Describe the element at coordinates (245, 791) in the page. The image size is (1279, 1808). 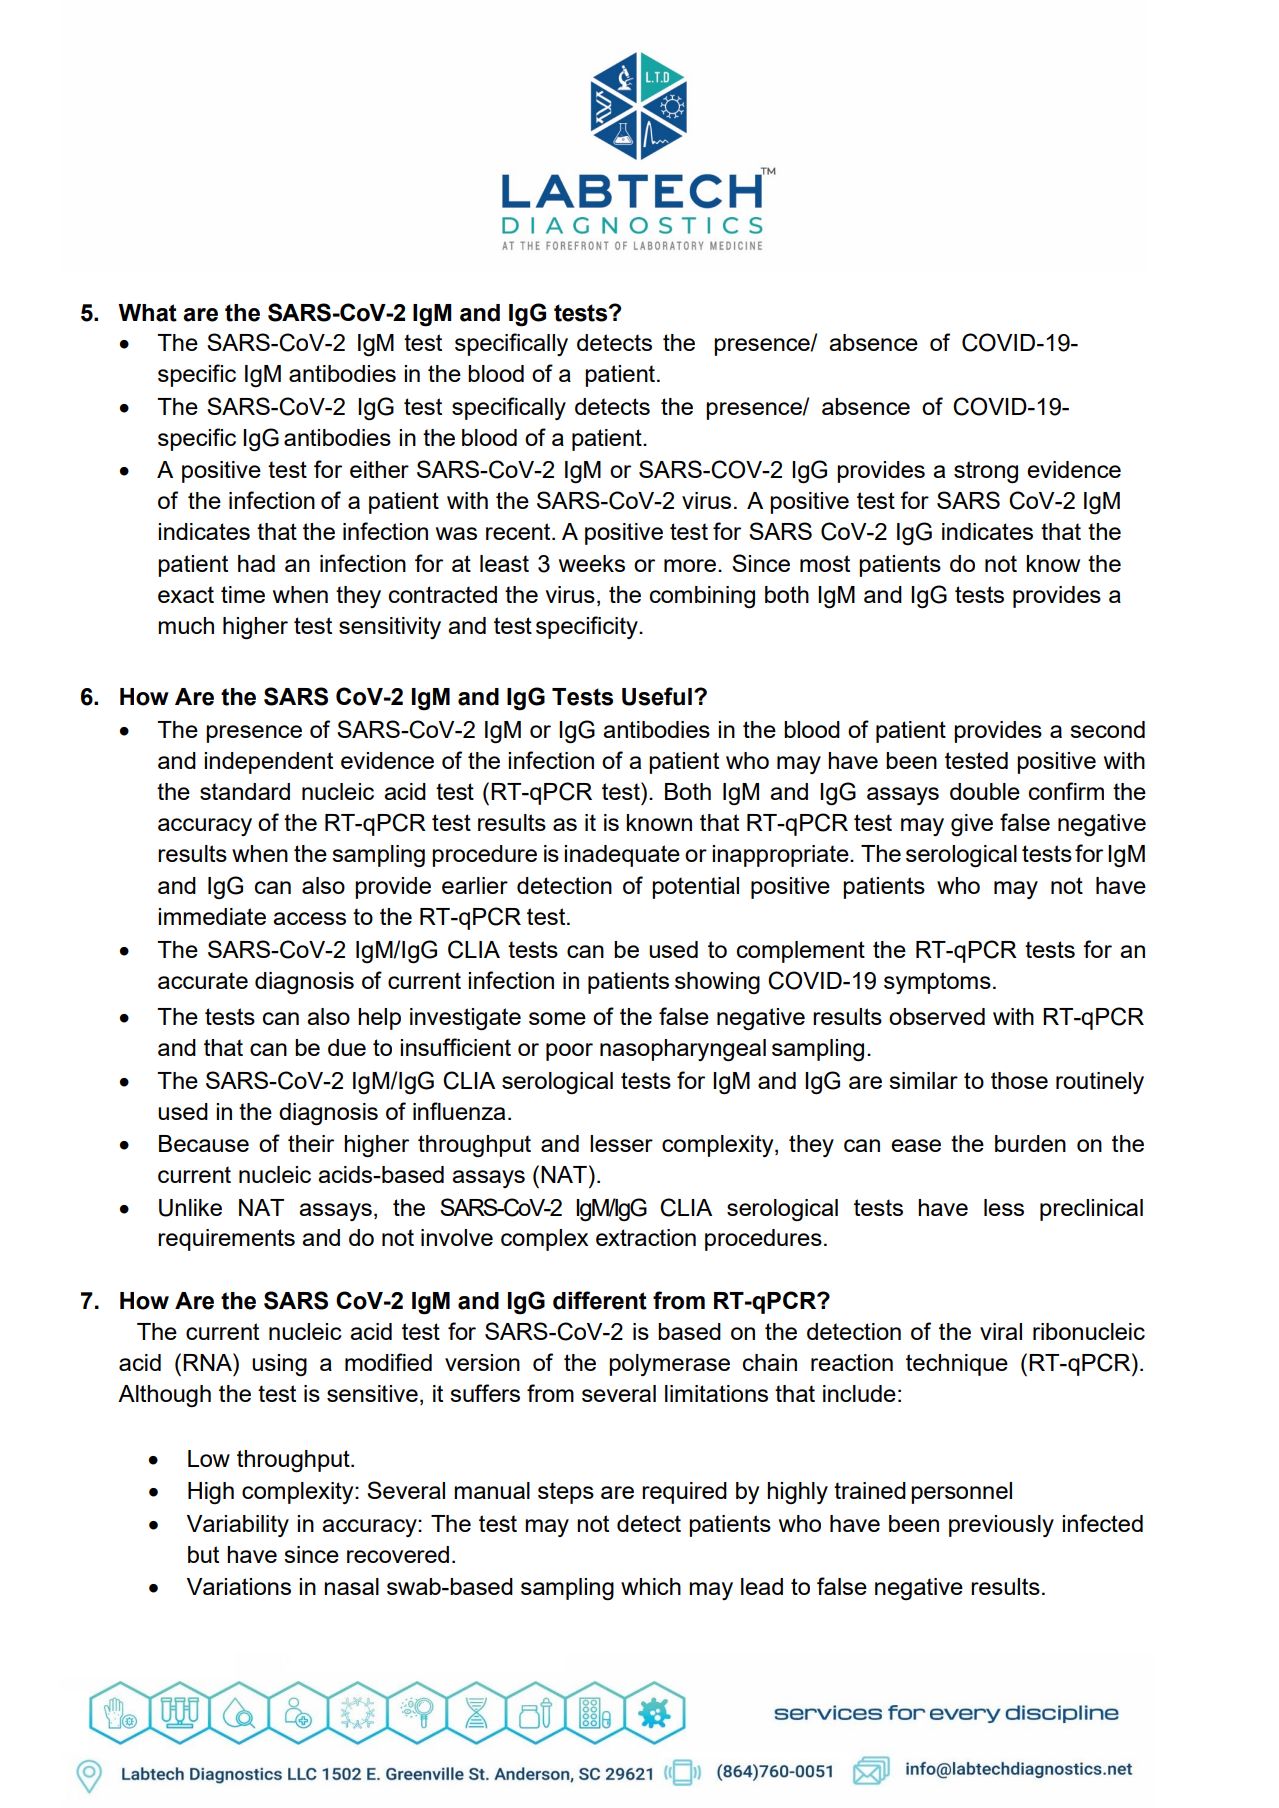
I see `standard` at that location.
